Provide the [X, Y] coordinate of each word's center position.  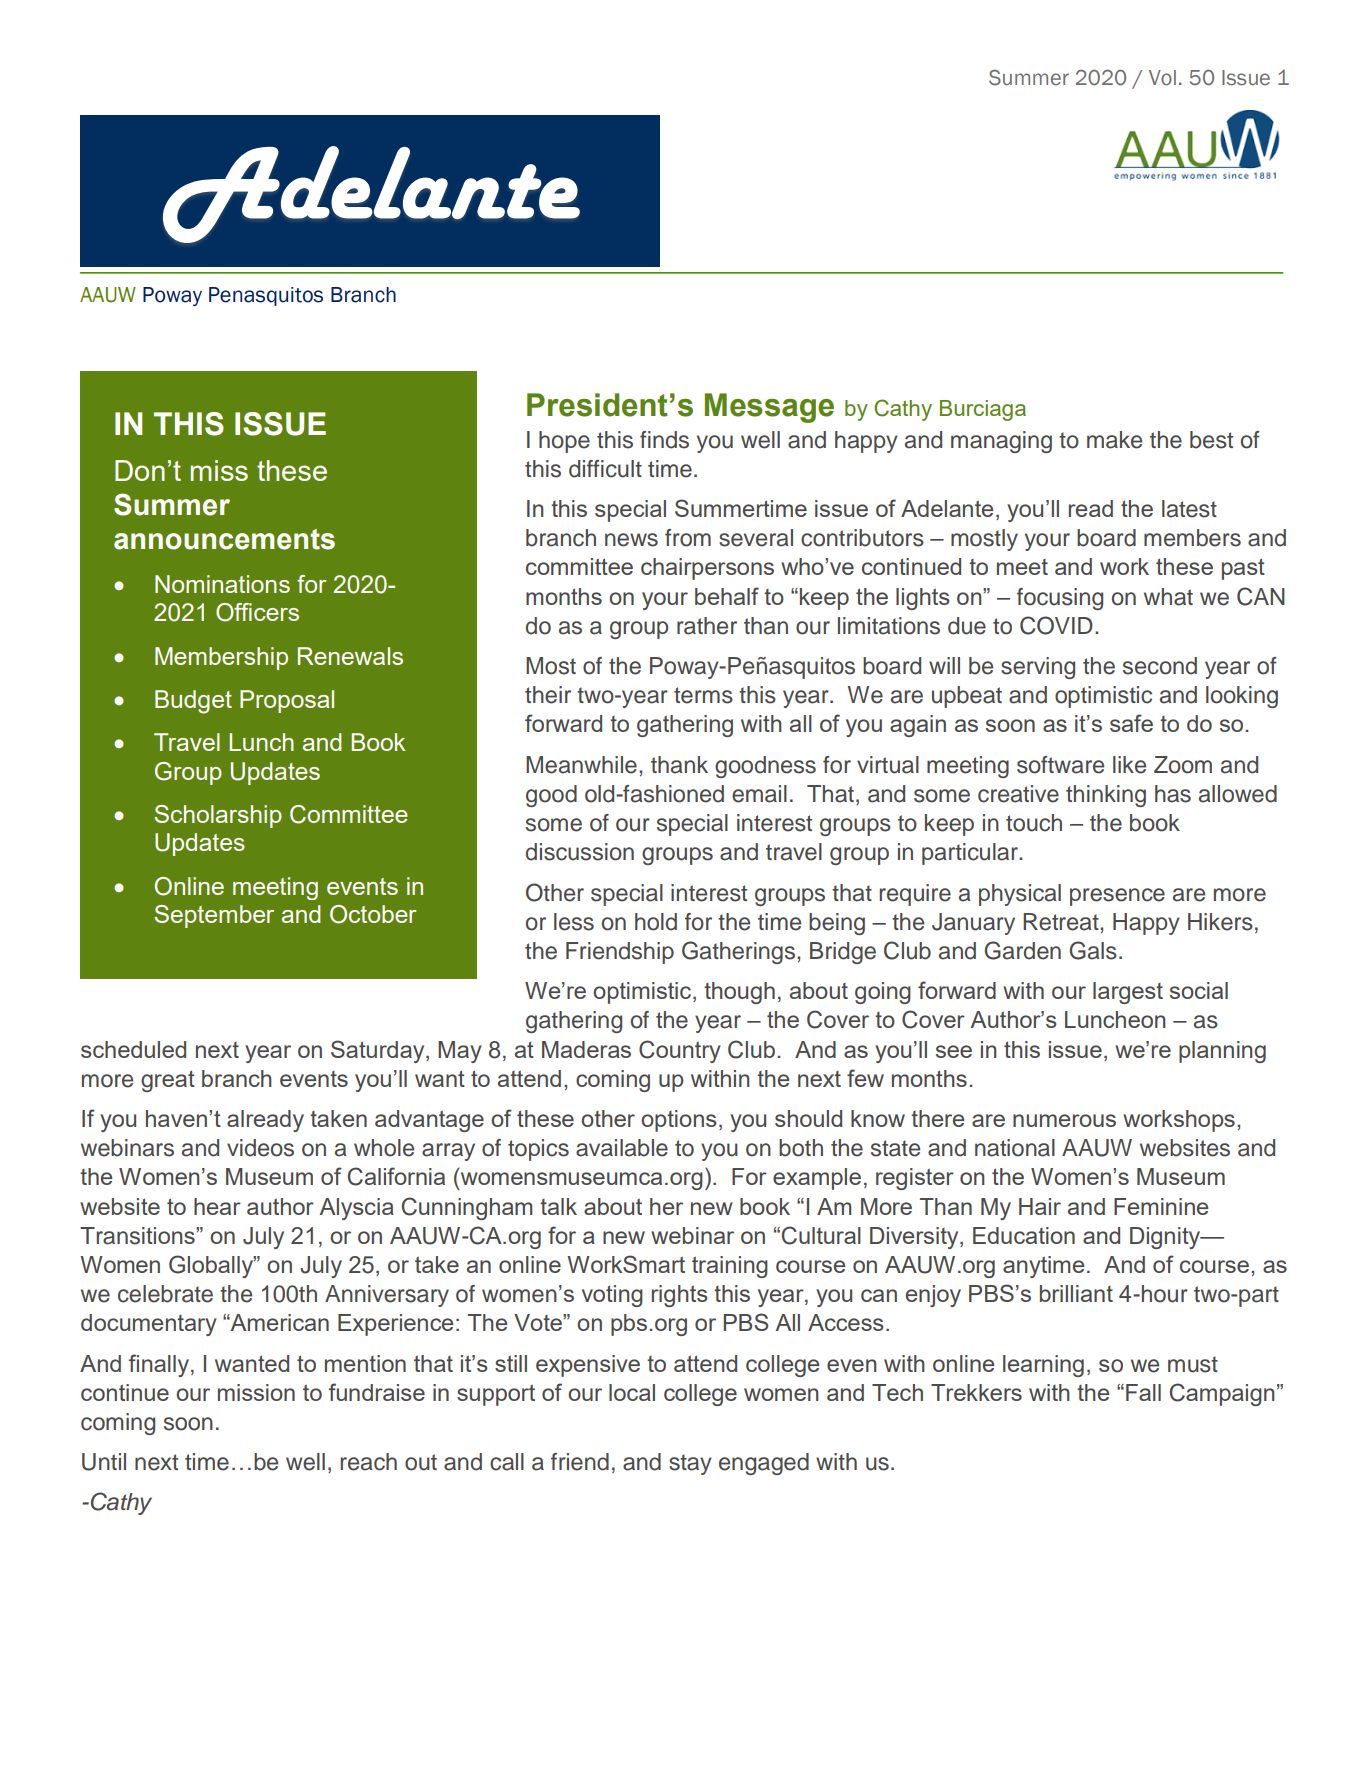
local [632, 1392]
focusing [1060, 599]
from [688, 538]
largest [1128, 993]
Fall [1143, 1392]
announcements [224, 539]
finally [160, 1365]
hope [564, 442]
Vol [1162, 78]
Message [769, 408]
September [214, 916]
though [739, 993]
